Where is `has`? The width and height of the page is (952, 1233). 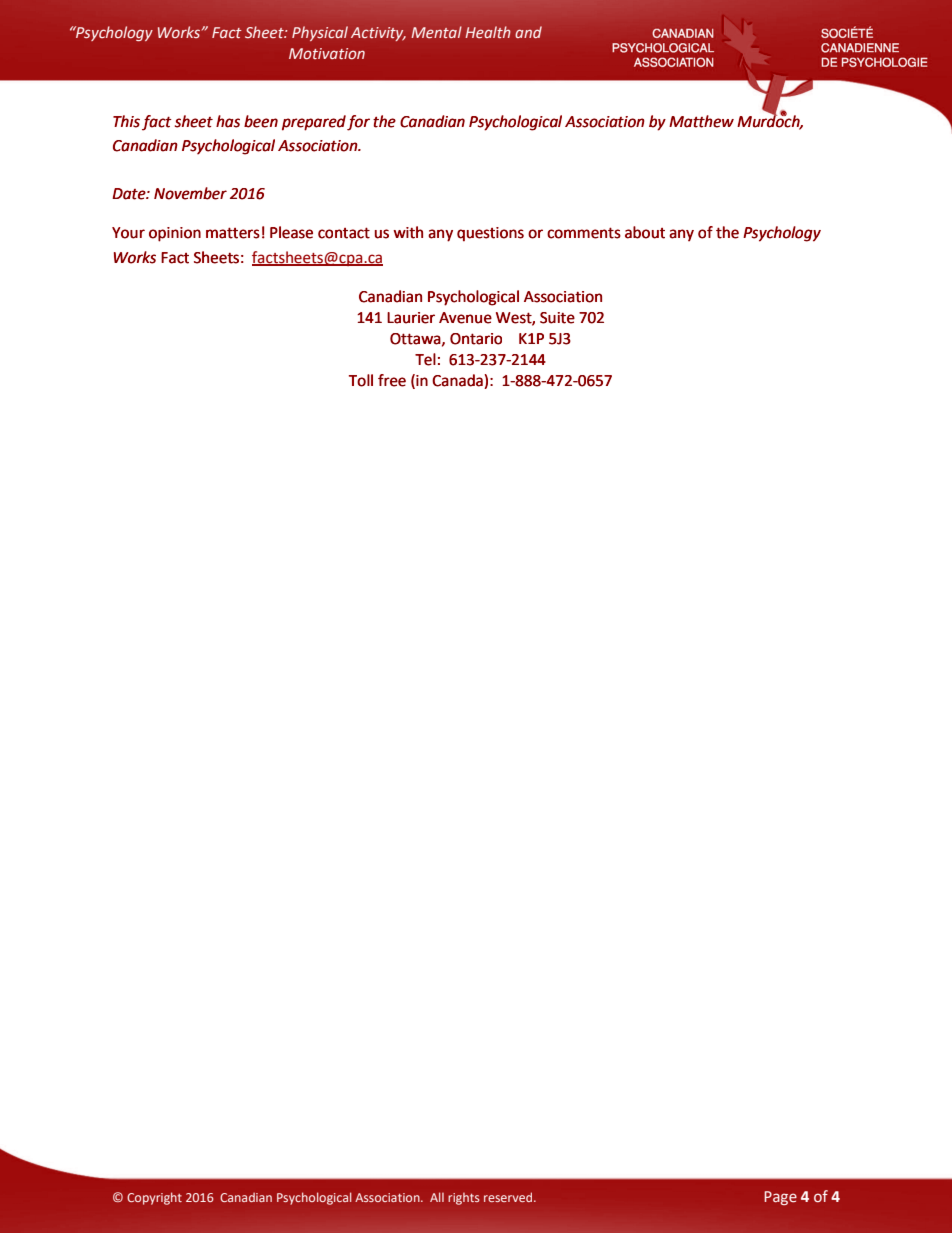
has is located at coordinates (228, 121).
